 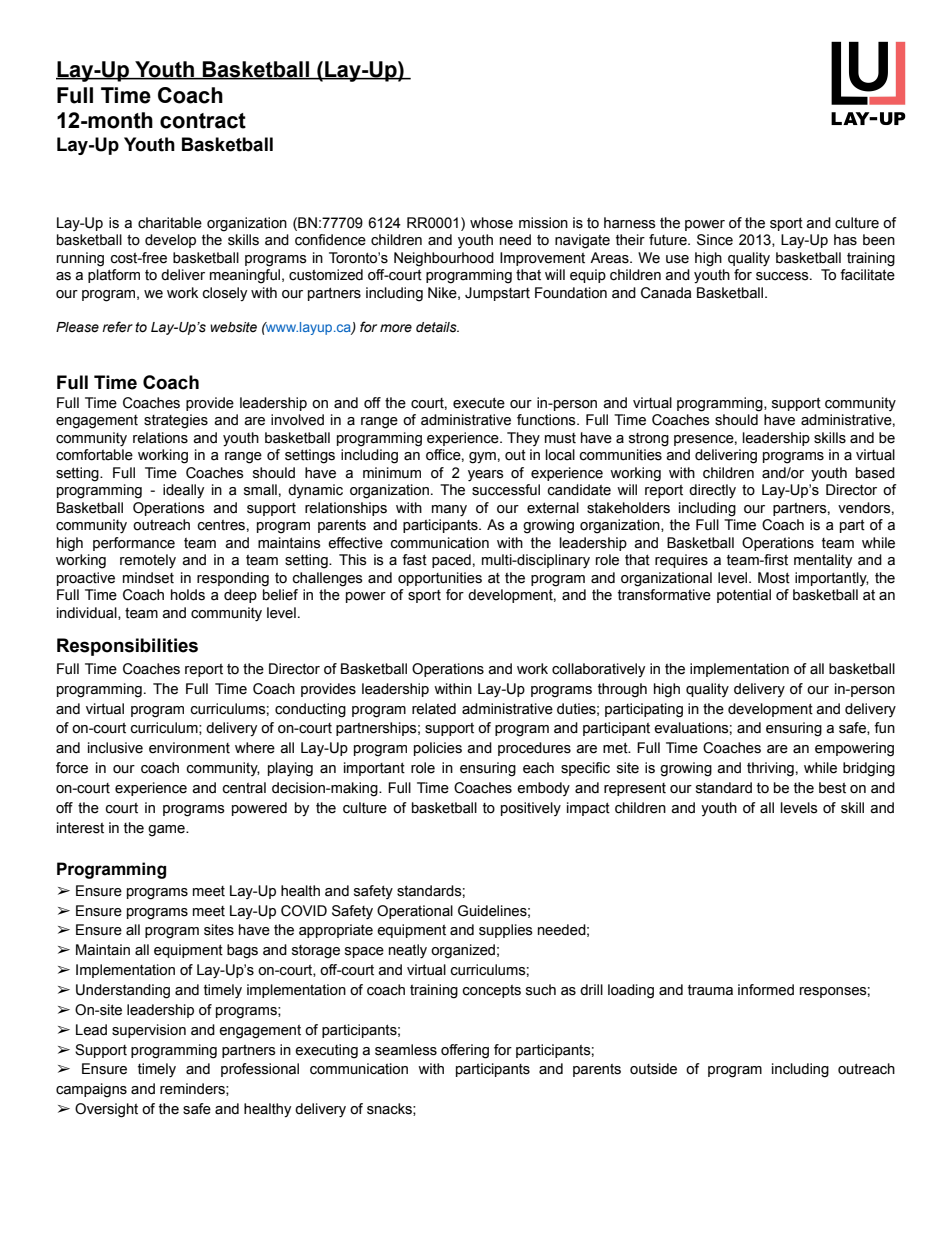 I want to click on offering, so click(x=465, y=1051).
